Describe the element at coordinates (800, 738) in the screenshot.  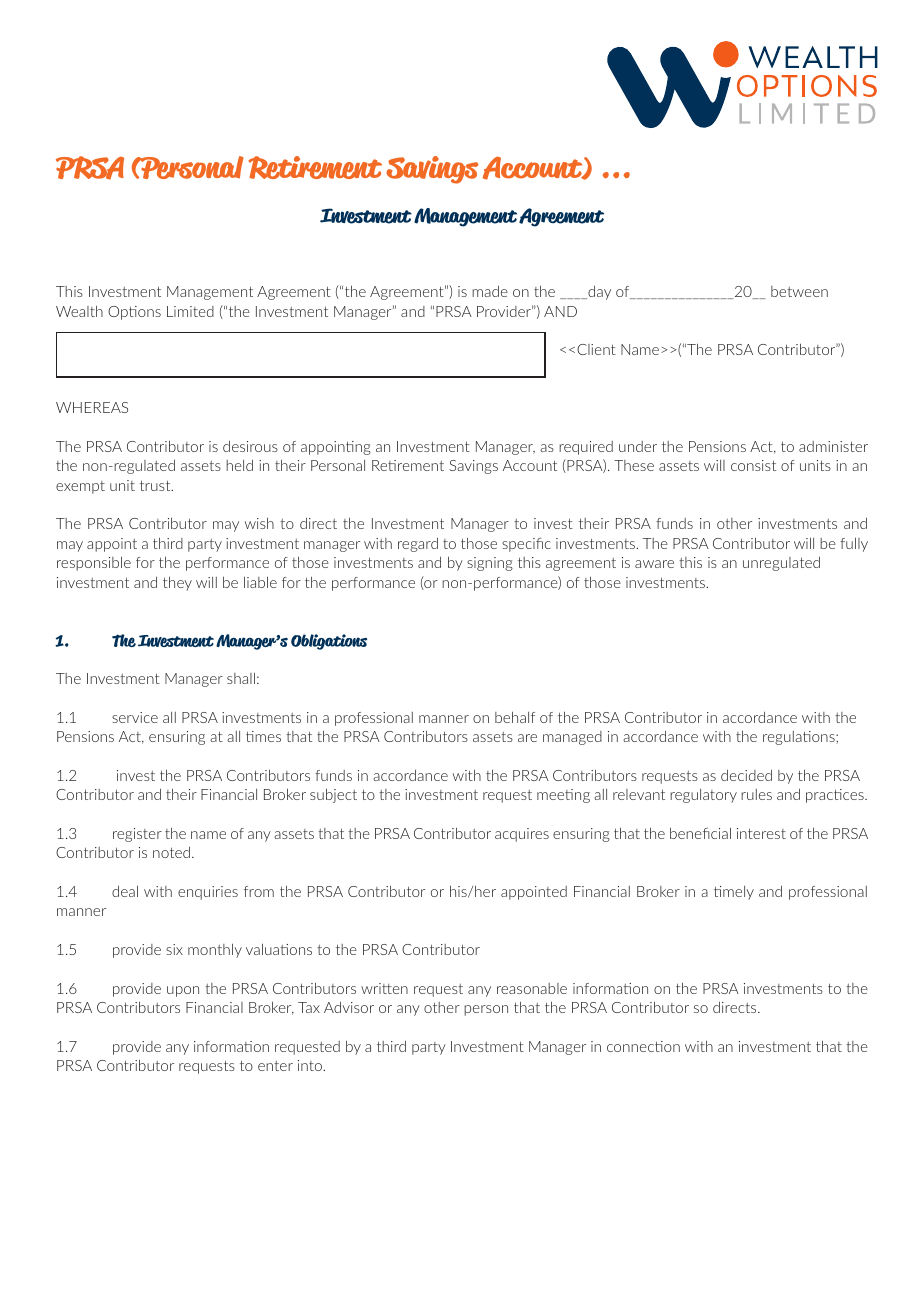
I see `regulations` at that location.
